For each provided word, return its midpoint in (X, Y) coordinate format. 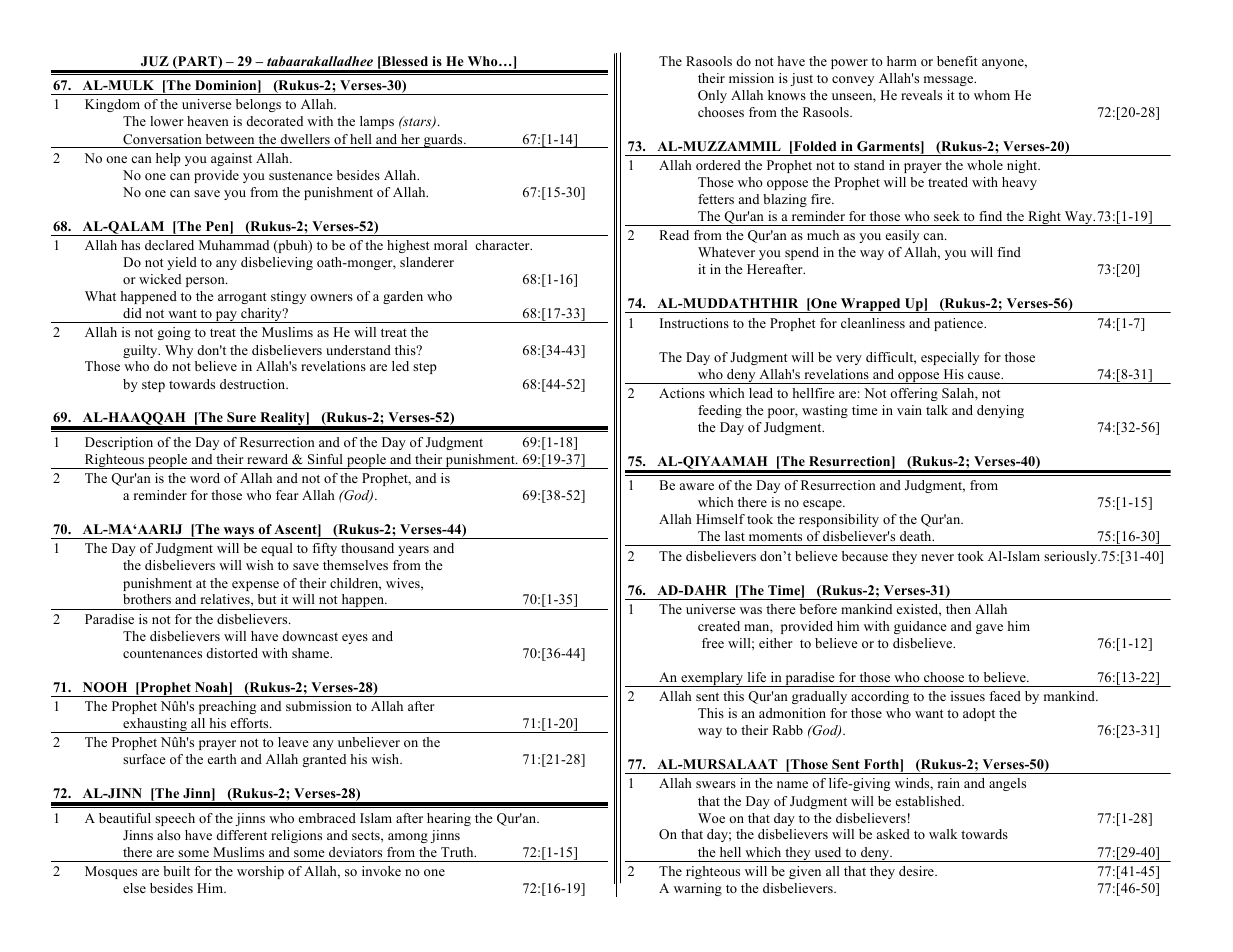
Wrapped (871, 305)
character (503, 245)
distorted (232, 653)
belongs (258, 105)
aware (697, 486)
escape (823, 505)
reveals (921, 95)
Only (712, 96)
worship (260, 872)
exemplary (712, 679)
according (880, 697)
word (205, 478)
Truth (458, 852)
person (206, 282)
